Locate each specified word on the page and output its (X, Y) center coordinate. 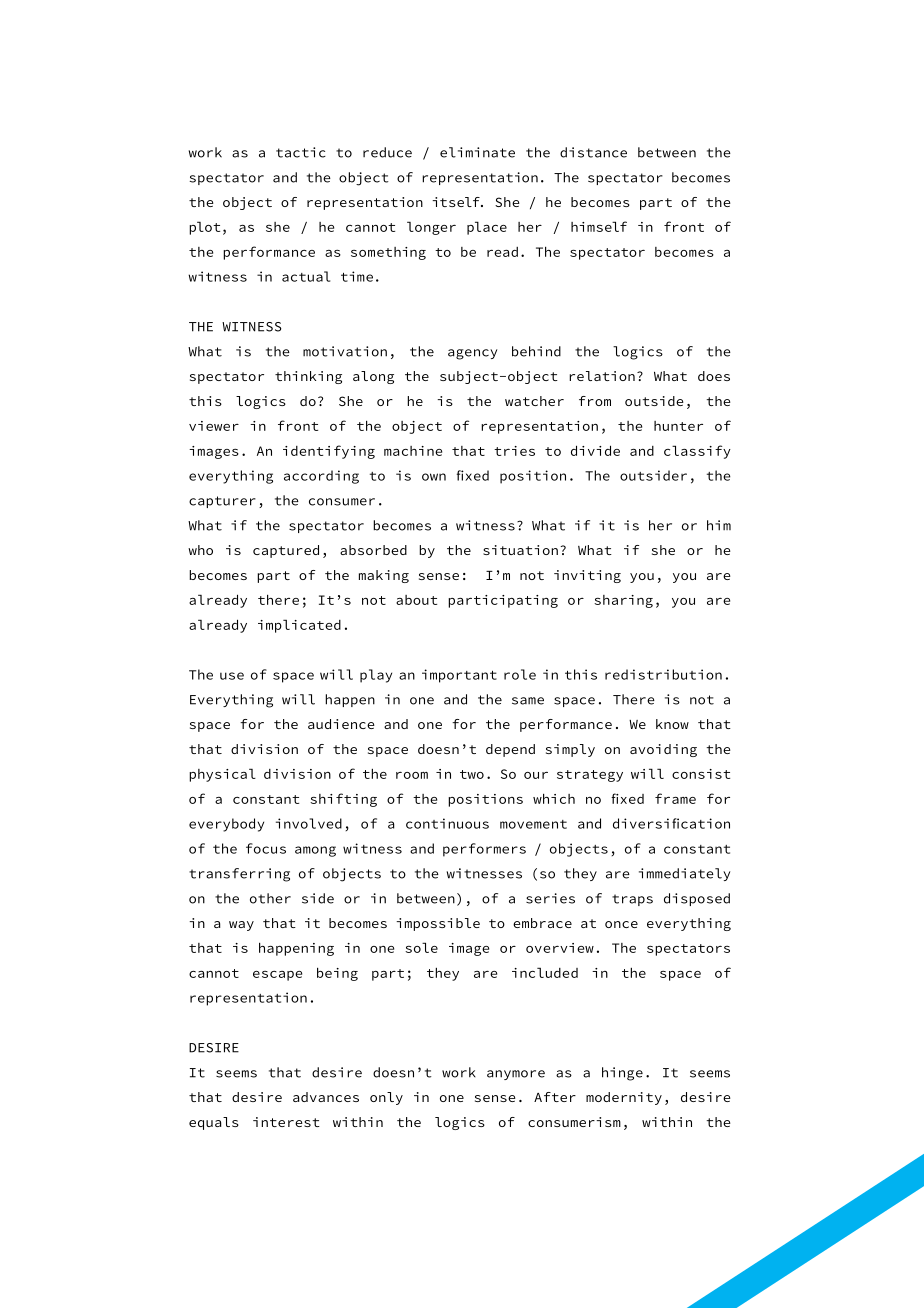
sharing (623, 601)
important (459, 676)
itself (457, 202)
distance (593, 152)
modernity (624, 1098)
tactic (301, 152)
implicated (299, 626)
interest (286, 1122)
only (386, 1098)
